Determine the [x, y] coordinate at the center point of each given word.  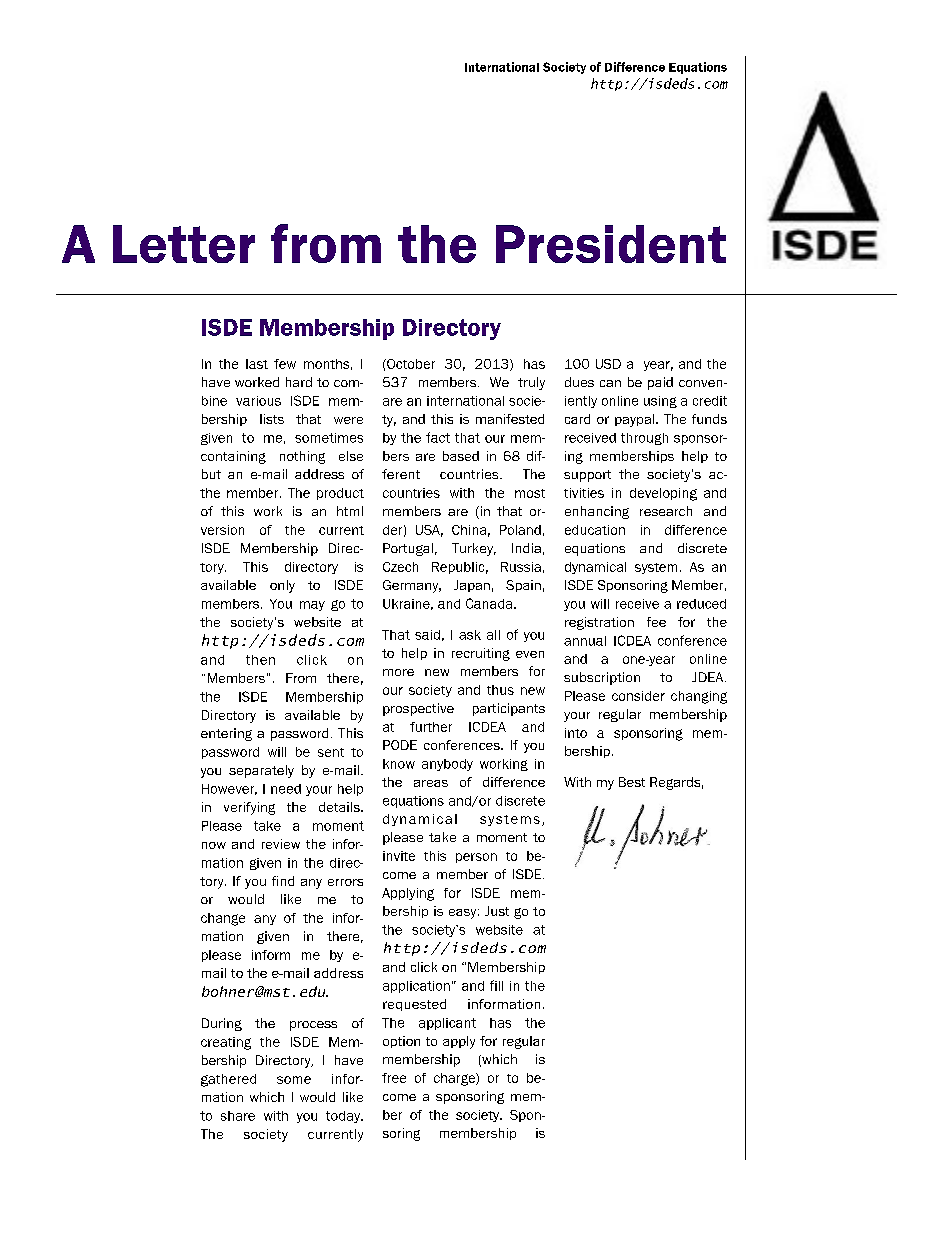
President [611, 244]
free [394, 1078]
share [238, 1116]
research [666, 511]
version [222, 530]
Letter [184, 244]
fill [496, 985]
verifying [249, 808]
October [410, 364]
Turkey [474, 549]
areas [431, 783]
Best [632, 782]
